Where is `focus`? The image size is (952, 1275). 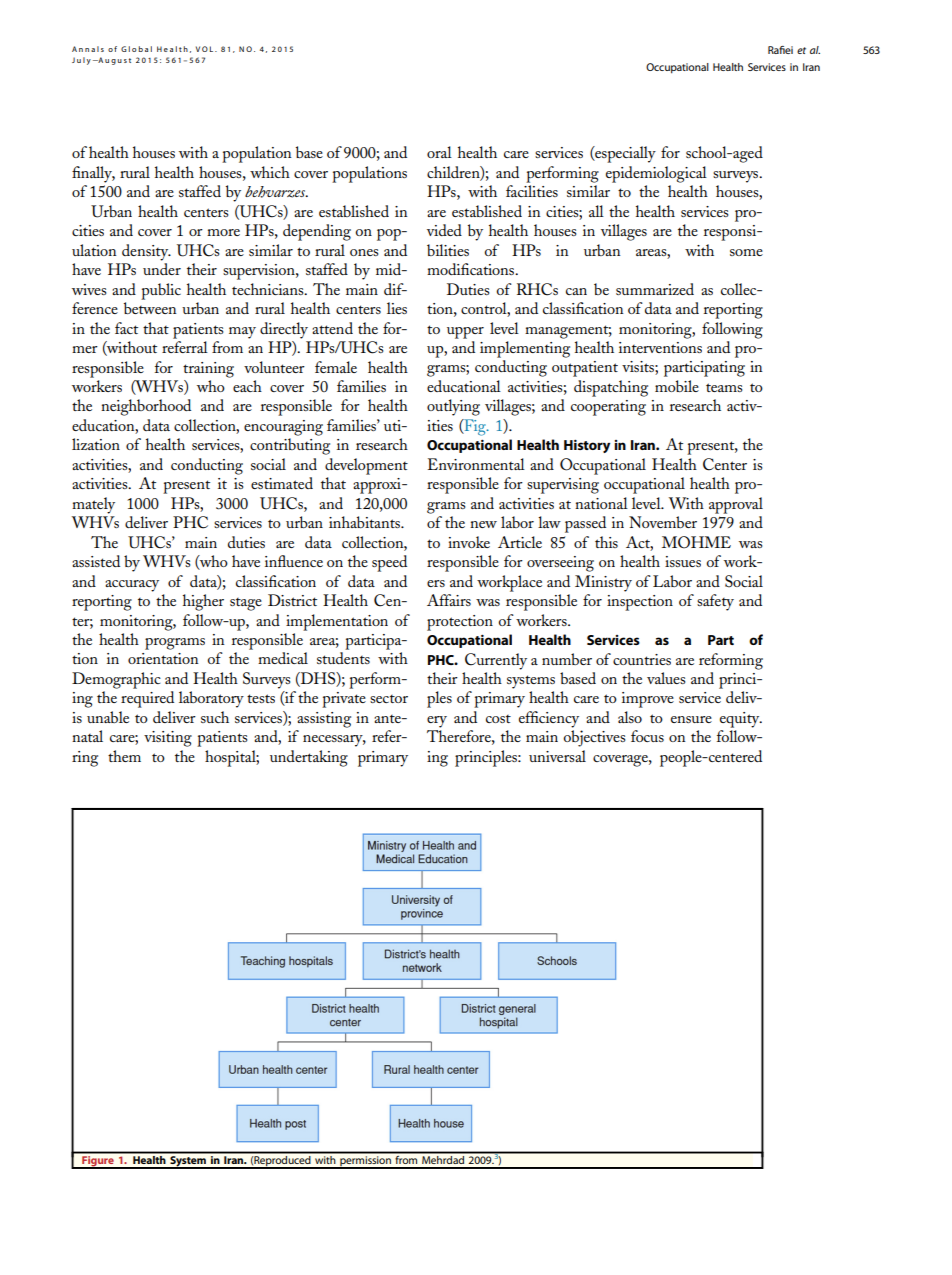
focus is located at coordinates (647, 736).
